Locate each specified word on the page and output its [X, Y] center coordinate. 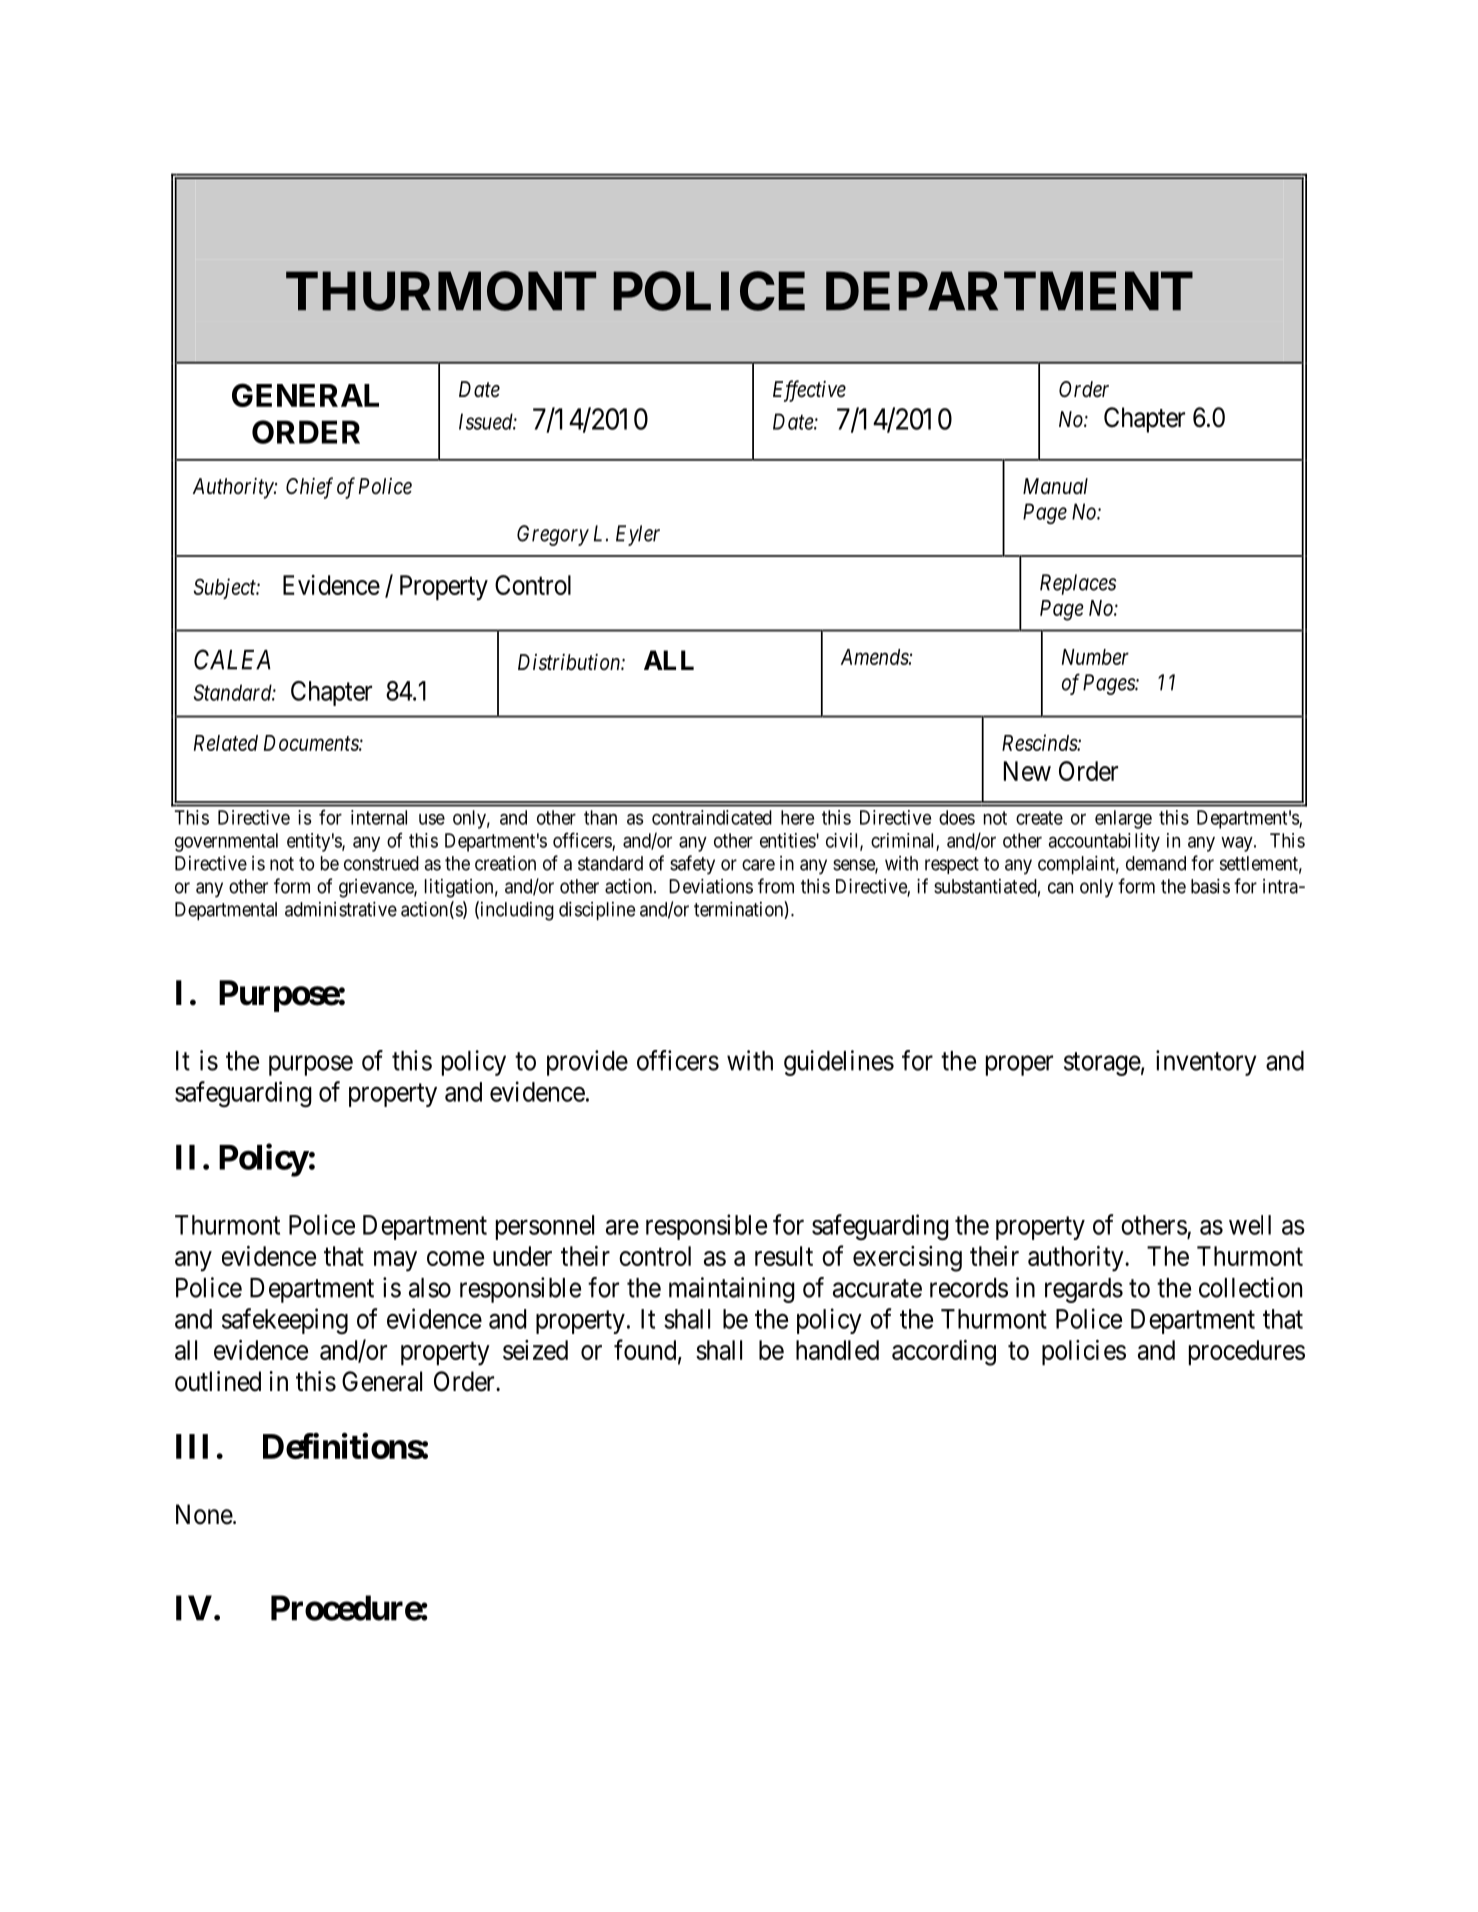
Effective [809, 391]
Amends [875, 657]
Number [1095, 657]
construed [381, 863]
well [1250, 1225]
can [1060, 888]
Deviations [711, 886]
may [395, 1261]
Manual [1055, 486]
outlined [218, 1381]
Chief [309, 488]
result [784, 1256]
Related [226, 743]
